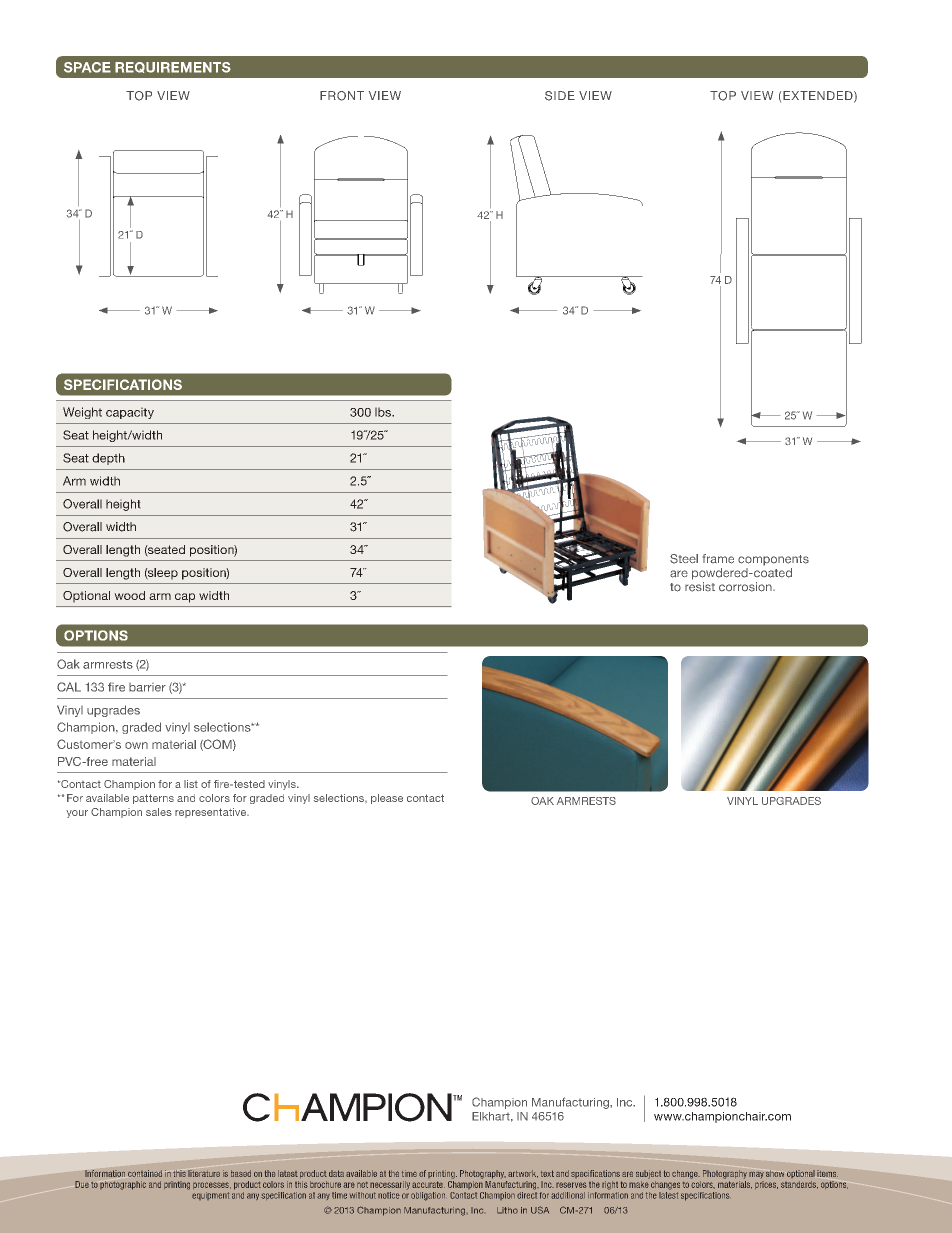  What do you see at coordinates (108, 459) in the page?
I see `depth` at bounding box center [108, 459].
